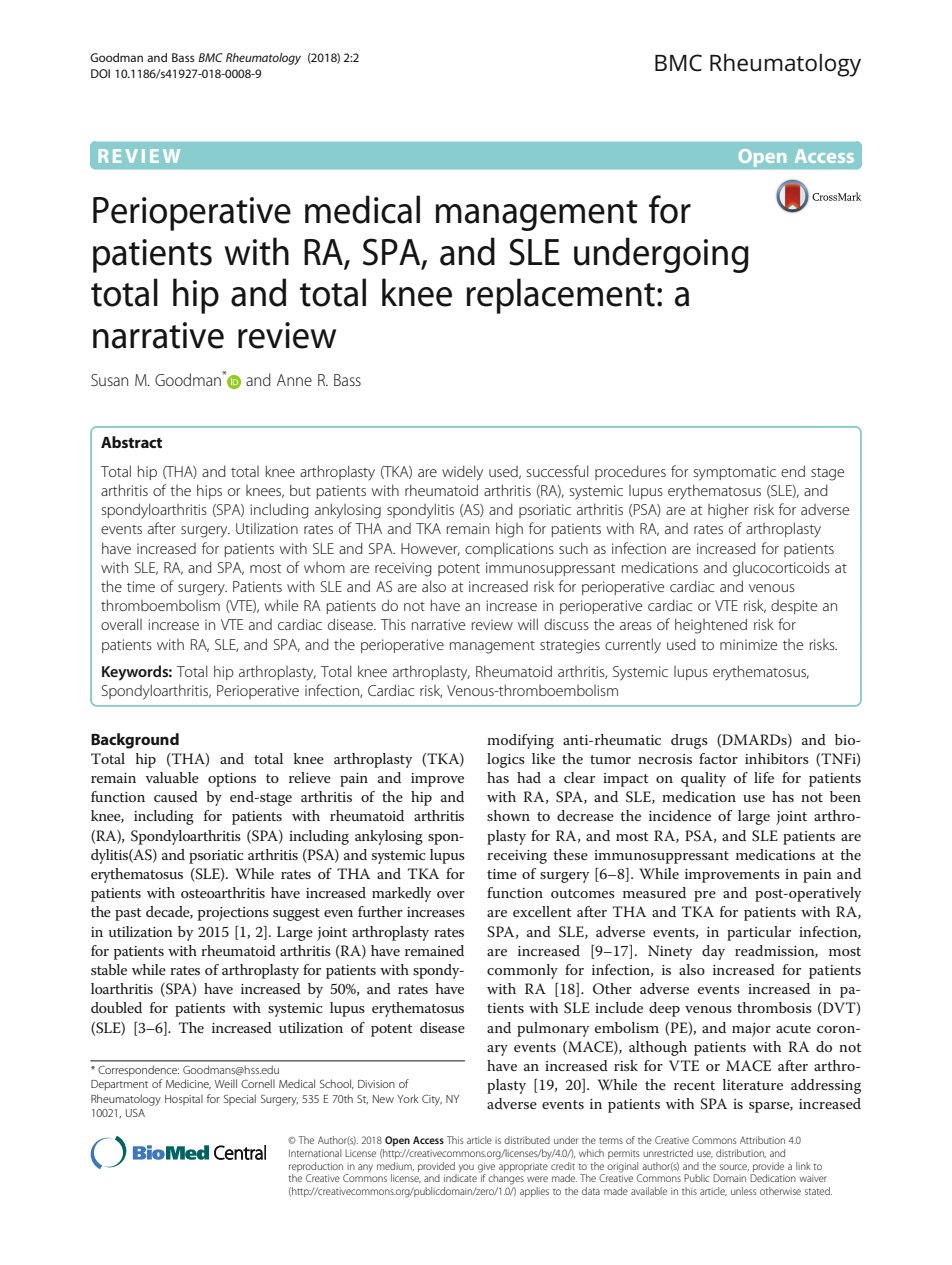  Describe the element at coordinates (294, 380) in the screenshot. I see `Anne` at that location.
